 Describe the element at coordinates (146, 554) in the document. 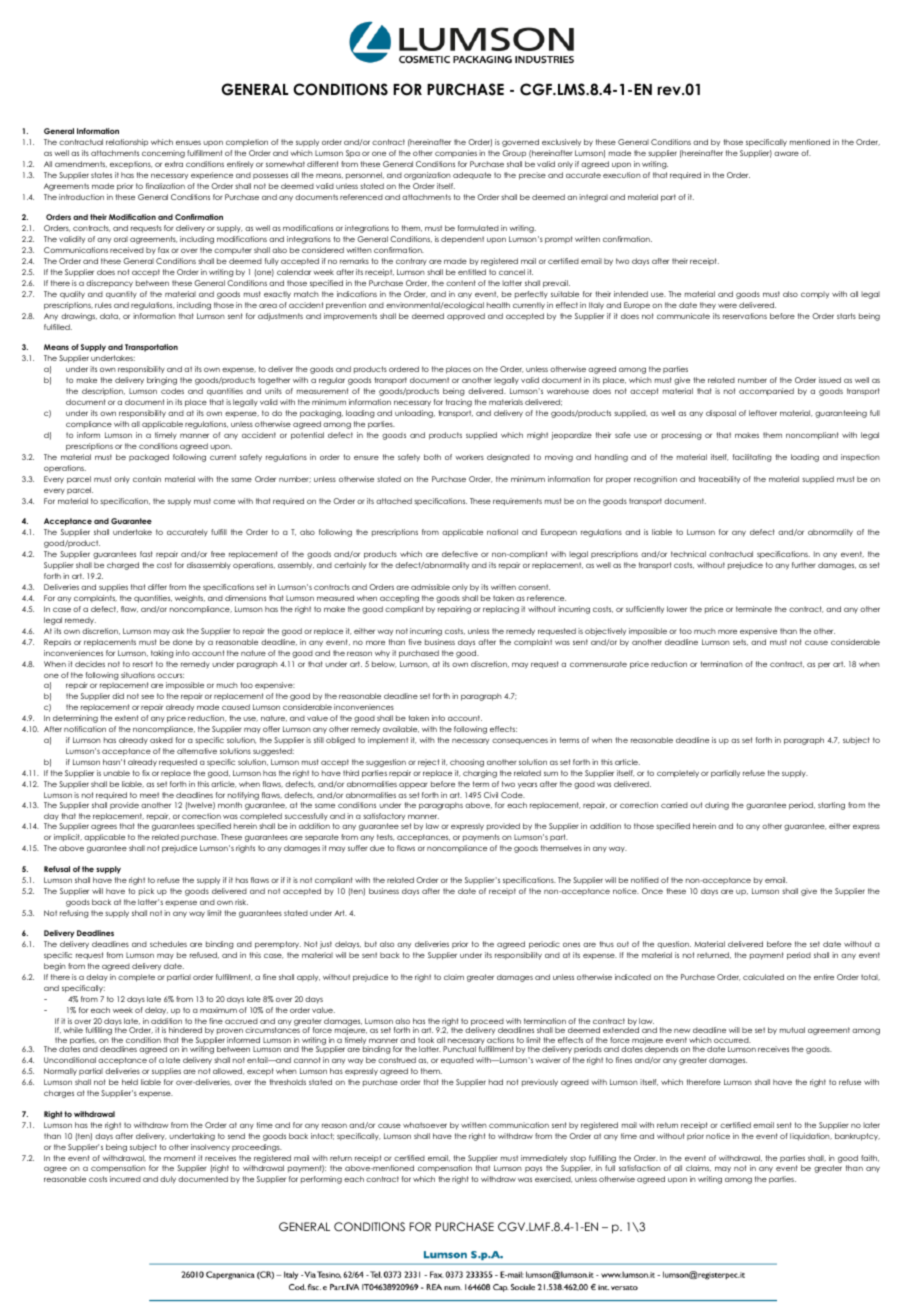

I see `fast` at that location.
